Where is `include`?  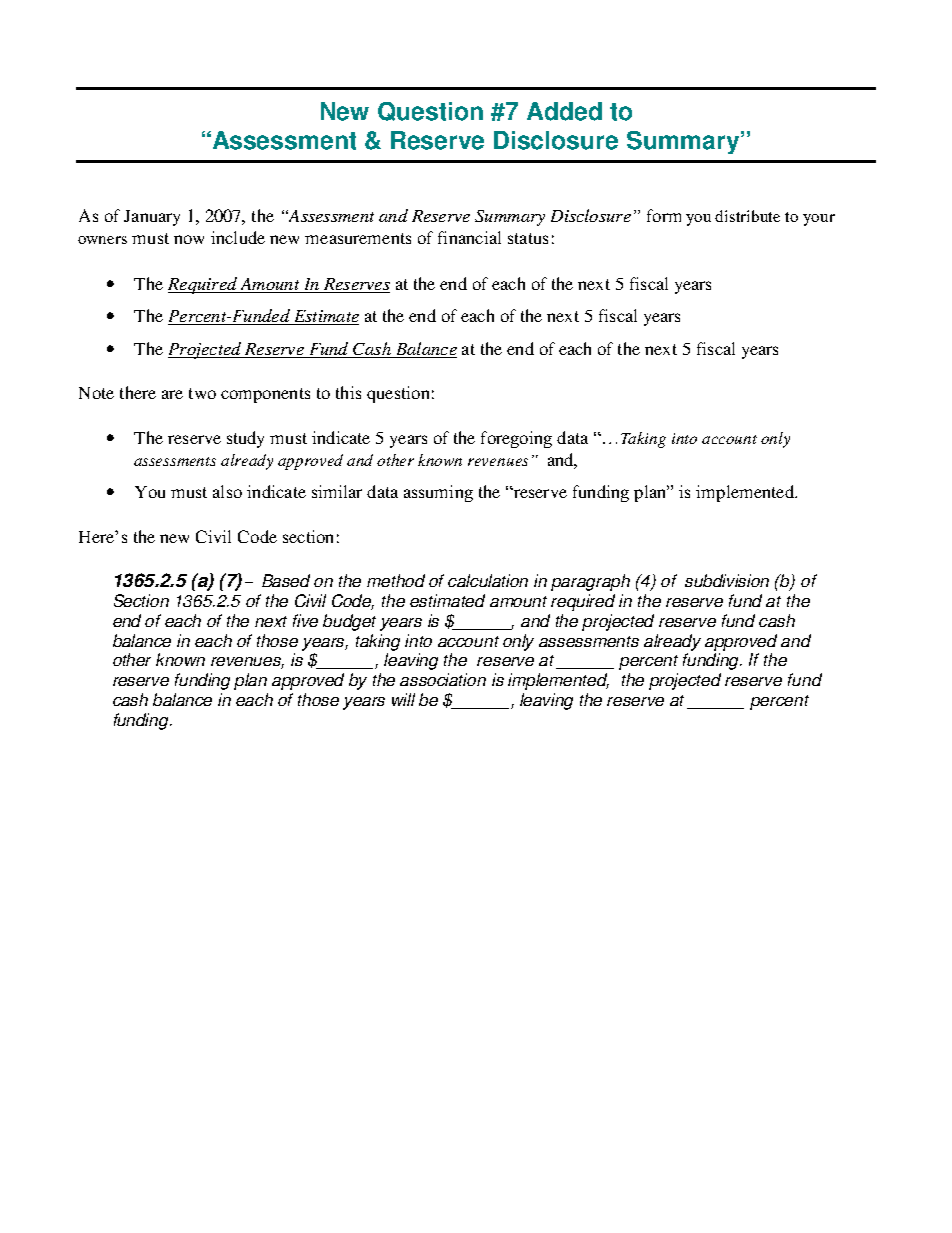
include is located at coordinates (238, 237).
